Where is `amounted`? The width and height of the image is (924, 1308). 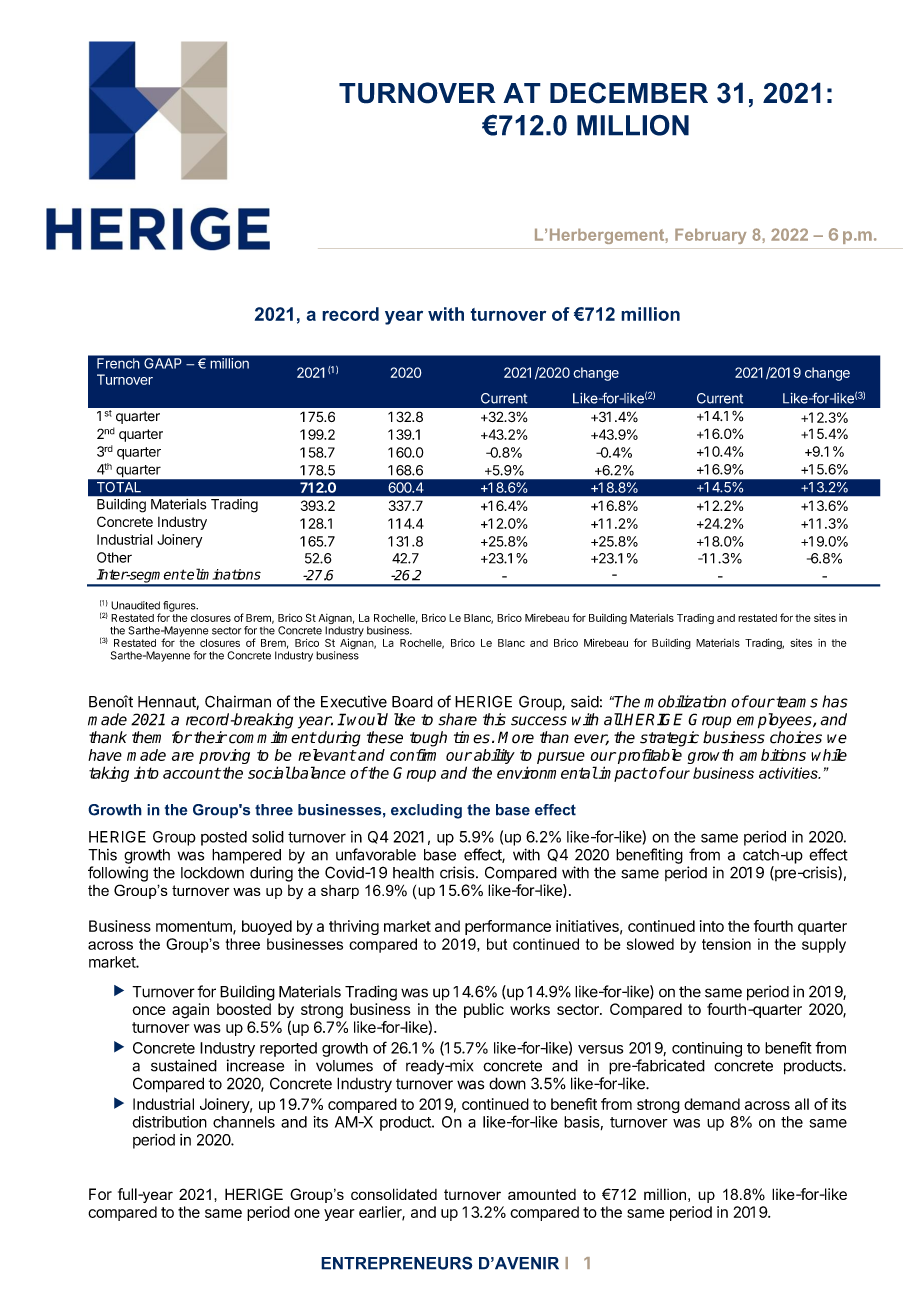 amounted is located at coordinates (542, 1194).
